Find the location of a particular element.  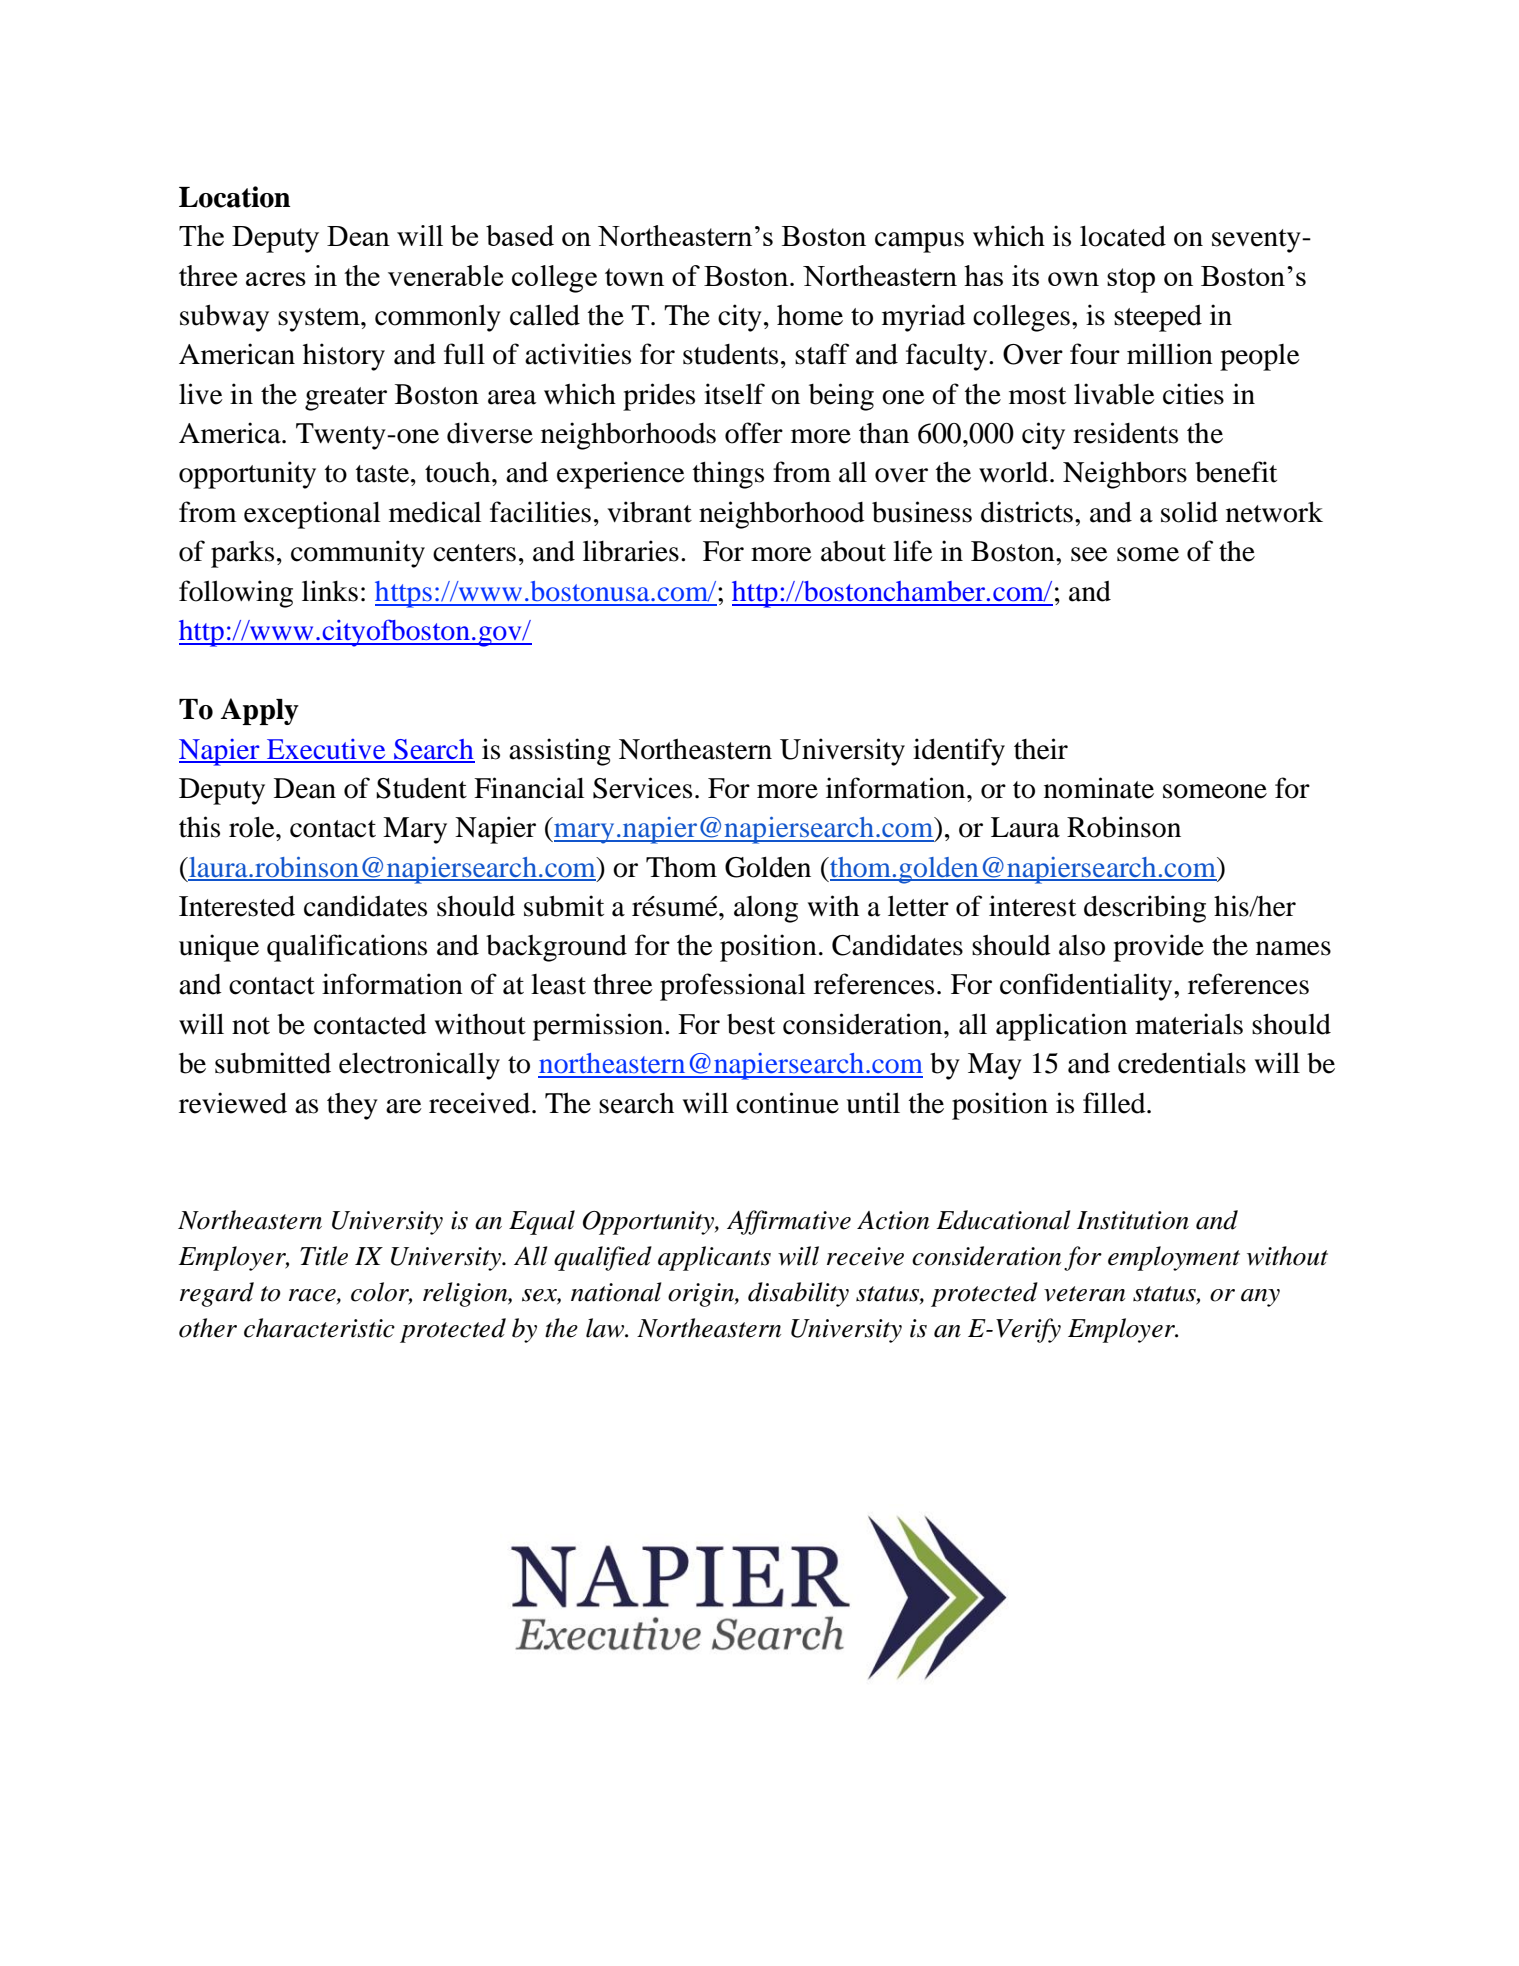

Services is located at coordinates (642, 788).
